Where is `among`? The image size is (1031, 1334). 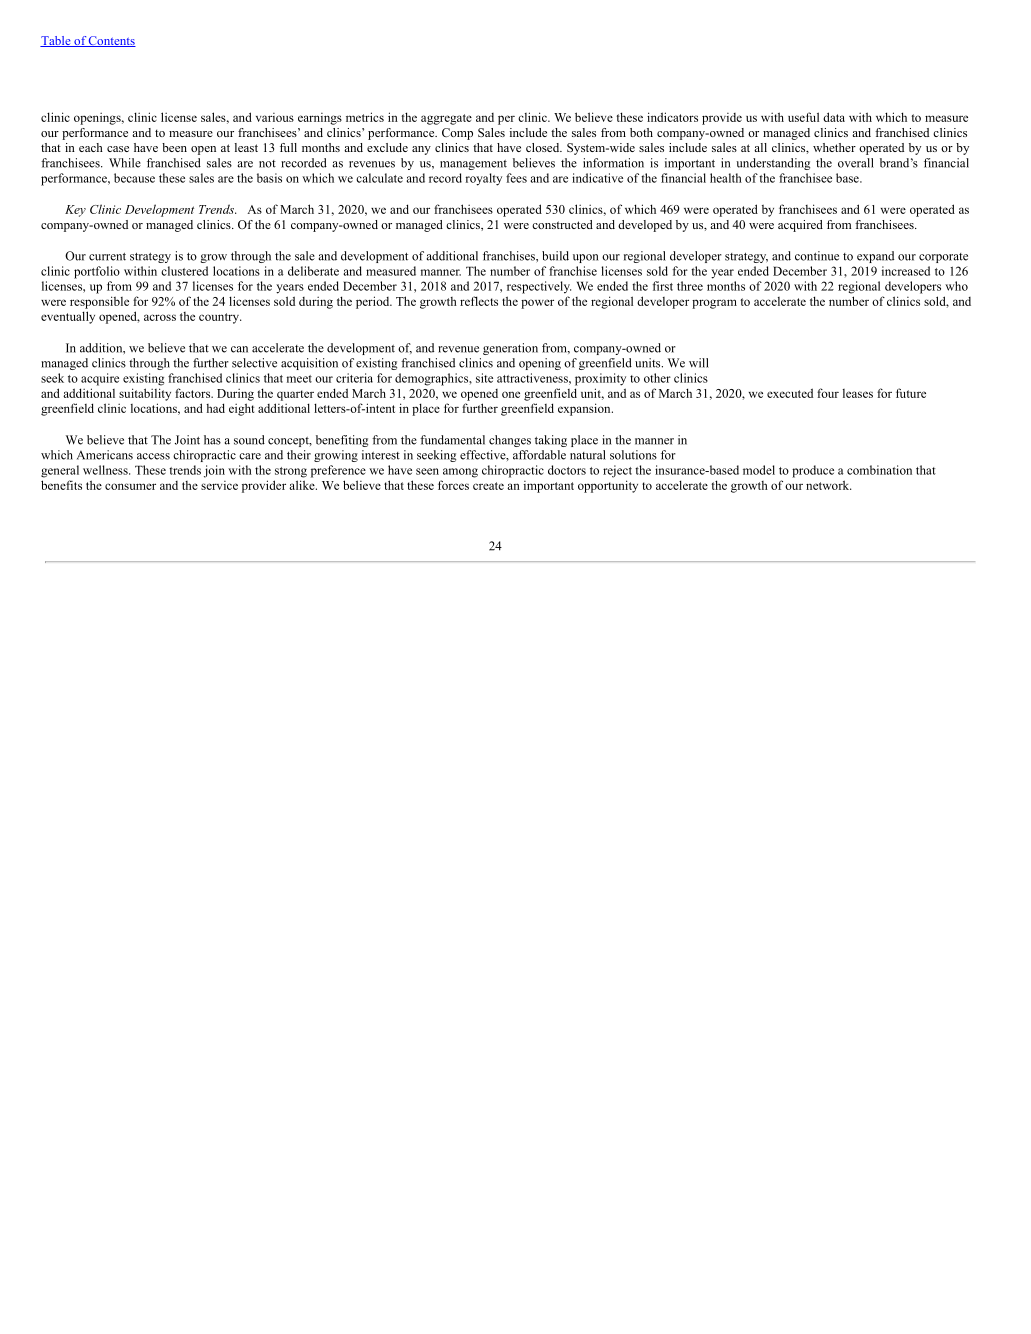
among is located at coordinates (460, 473).
